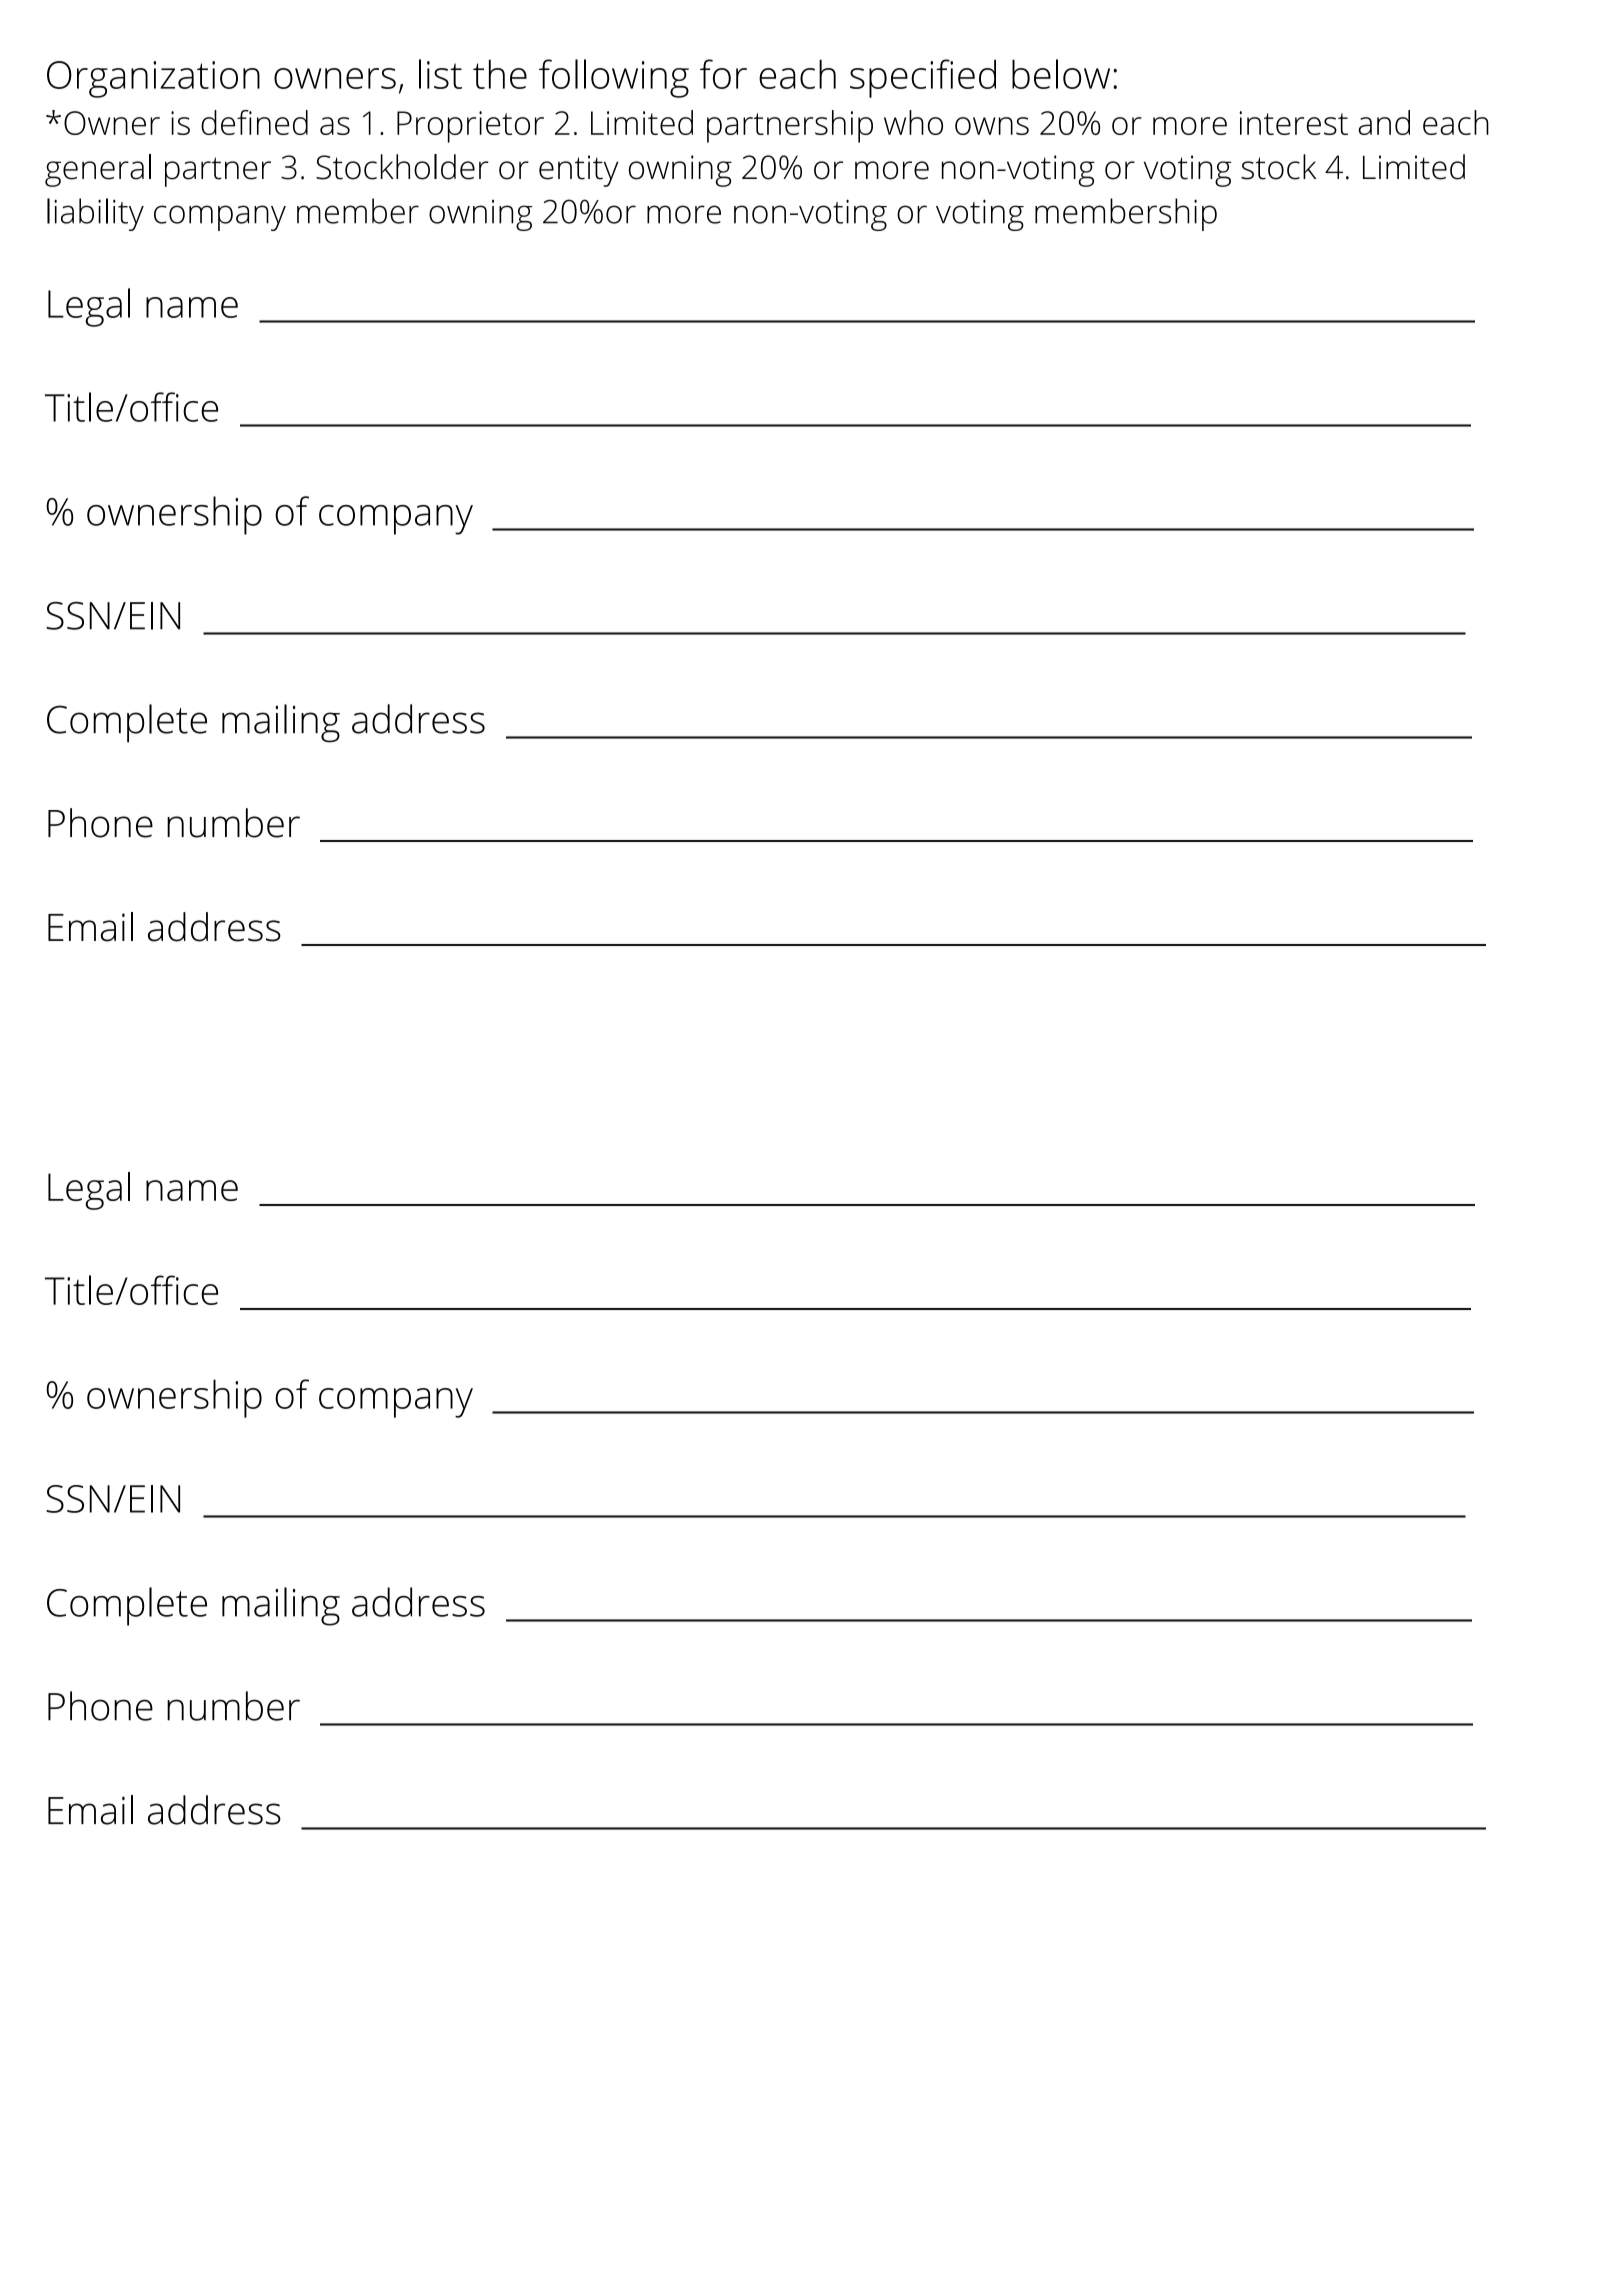 The width and height of the screenshot is (1611, 2278). I want to click on liability, so click(95, 214).
